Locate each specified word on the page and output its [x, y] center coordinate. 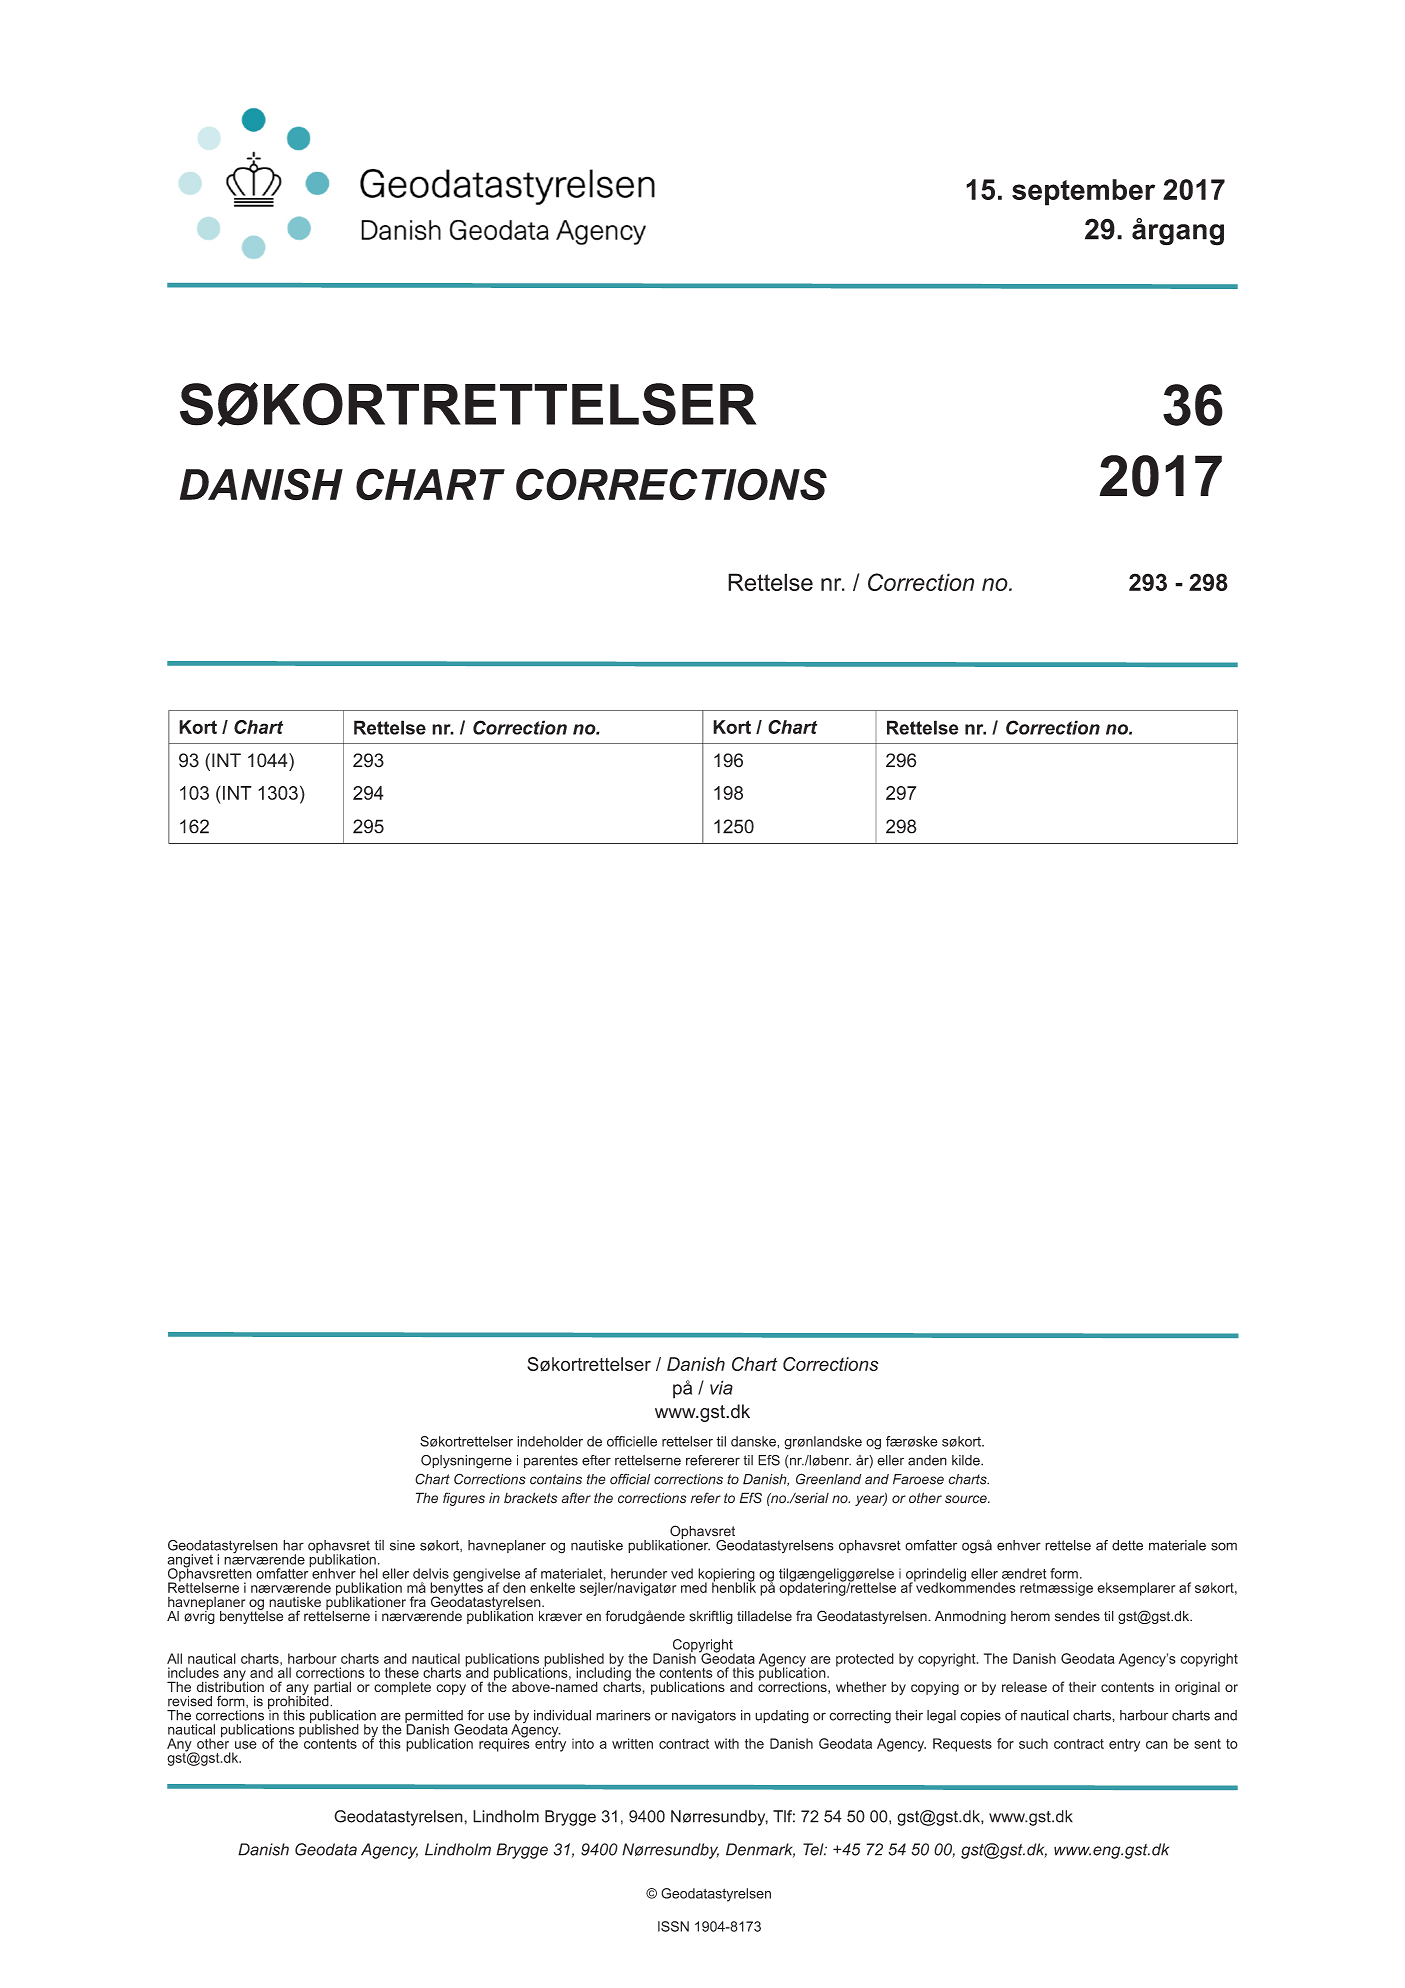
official [630, 1479]
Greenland [828, 1479]
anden [927, 1460]
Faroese [918, 1479]
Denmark [760, 1850]
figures [464, 1499]
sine [402, 1545]
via [721, 1387]
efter [596, 1460]
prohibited [299, 1702]
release [1024, 1687]
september [1083, 192]
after [576, 1498]
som [1224, 1546]
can [1157, 1745]
